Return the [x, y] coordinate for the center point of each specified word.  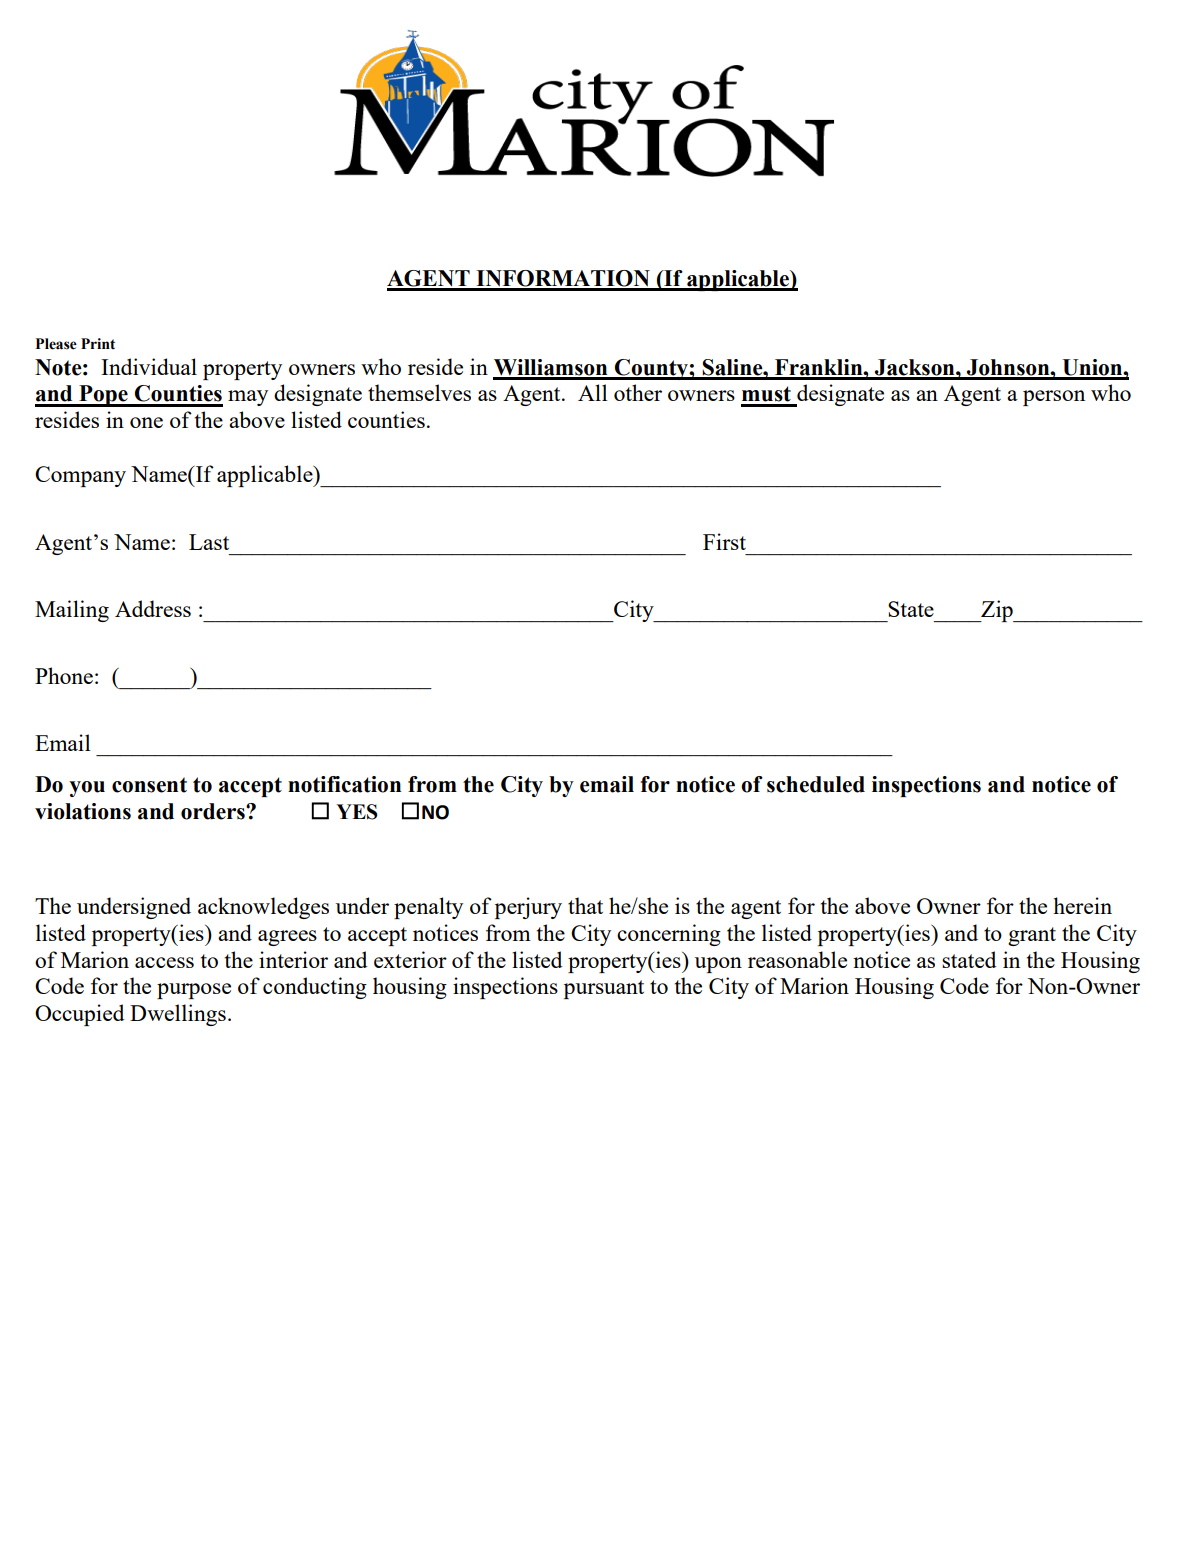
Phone [64, 675]
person [1054, 398]
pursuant [604, 989]
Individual [149, 366]
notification [344, 784]
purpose [194, 991]
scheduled [816, 784]
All [592, 392]
